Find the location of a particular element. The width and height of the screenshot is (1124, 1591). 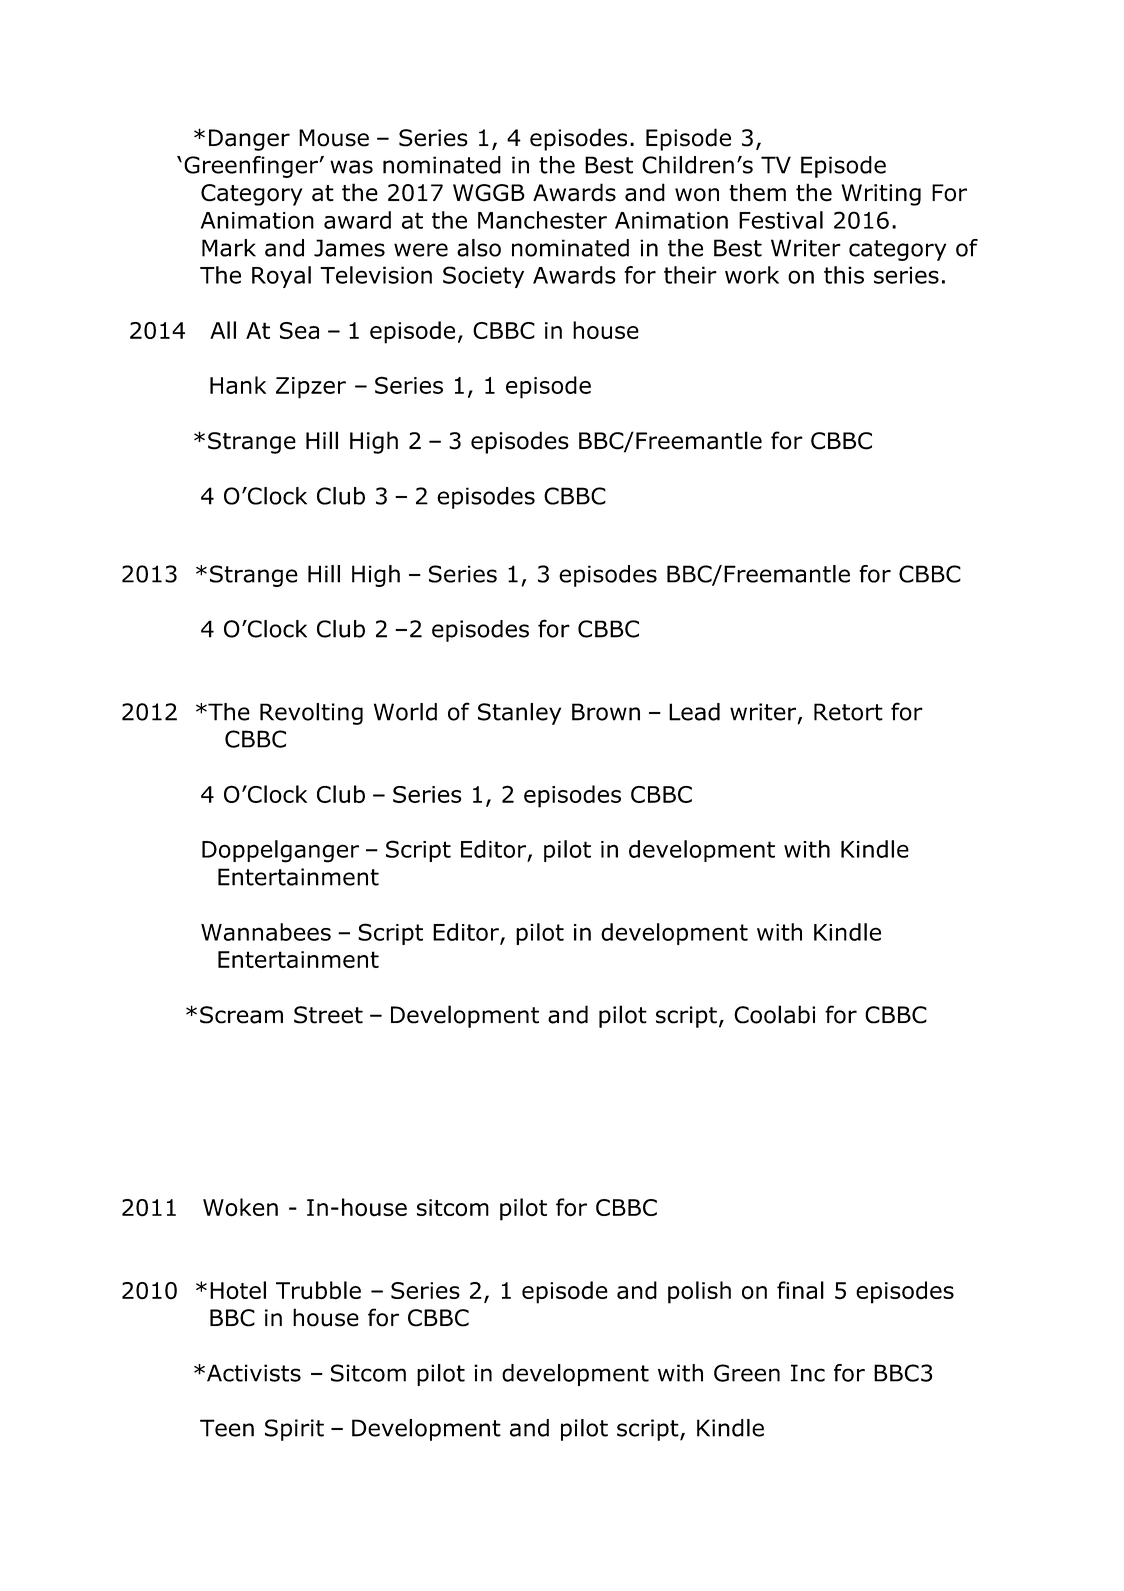

was is located at coordinates (351, 167).
